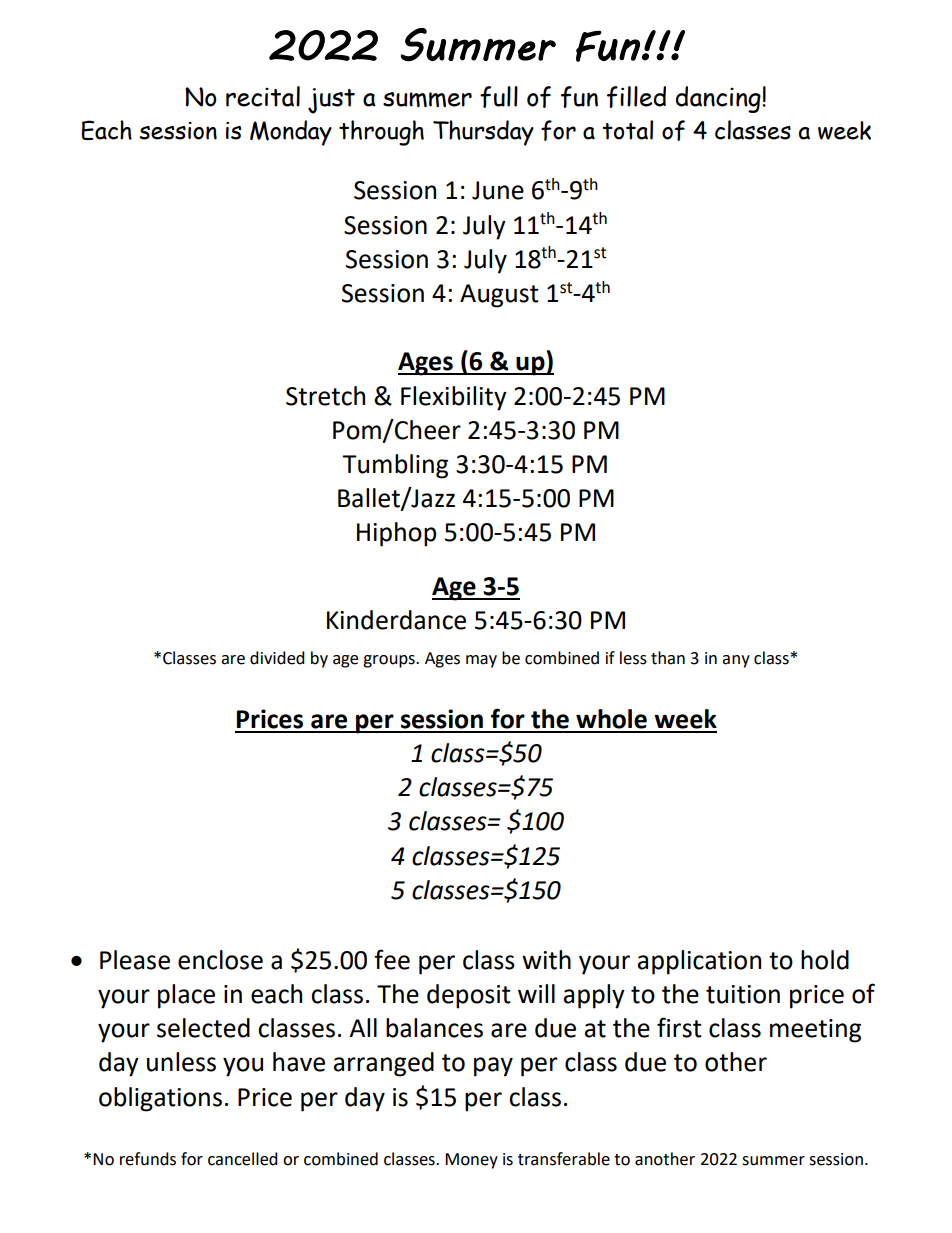 The width and height of the screenshot is (952, 1233). I want to click on may, so click(481, 661).
